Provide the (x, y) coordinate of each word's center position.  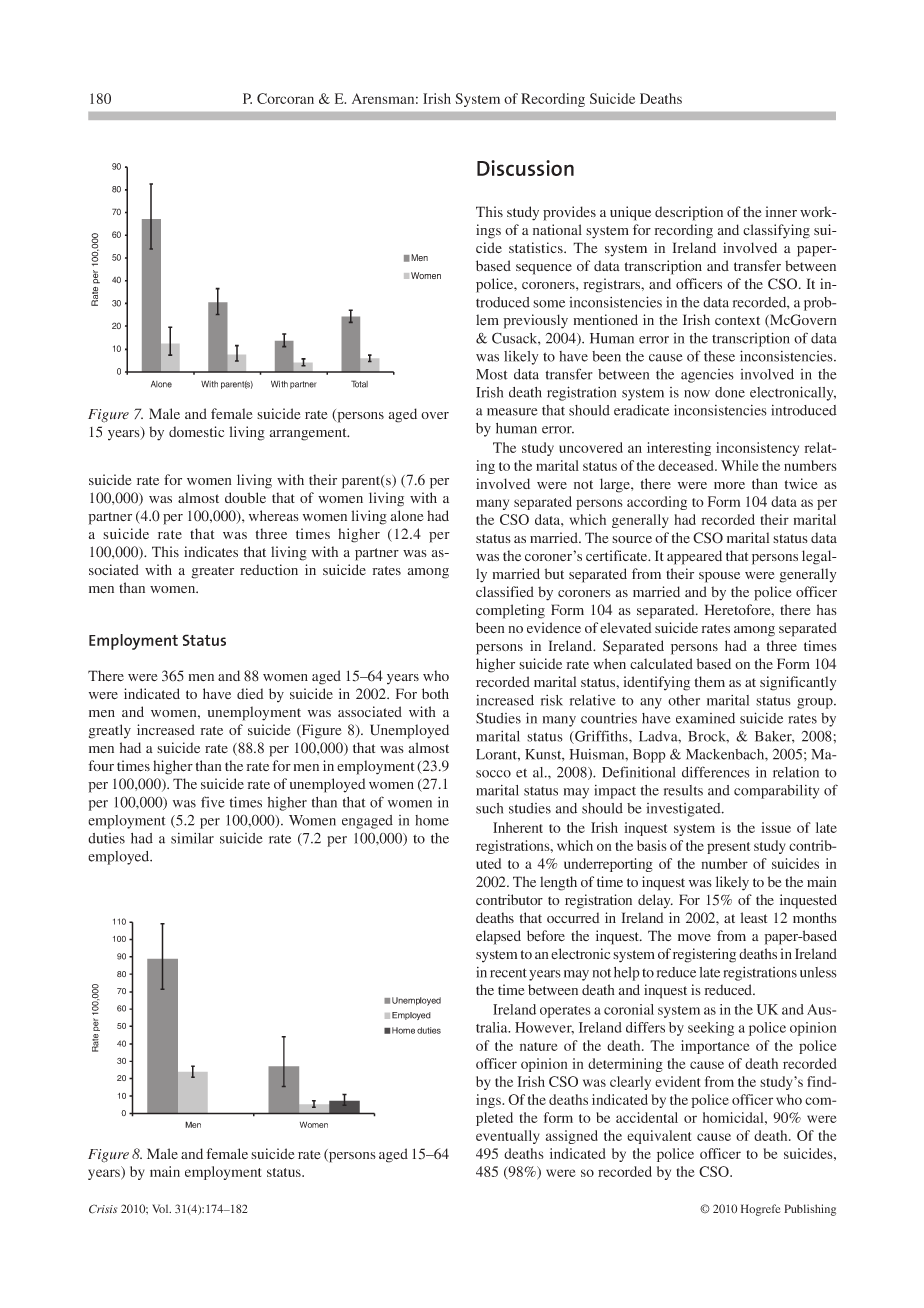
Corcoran (285, 98)
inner (781, 211)
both (435, 693)
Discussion (525, 168)
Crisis (103, 1209)
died (250, 693)
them (710, 682)
